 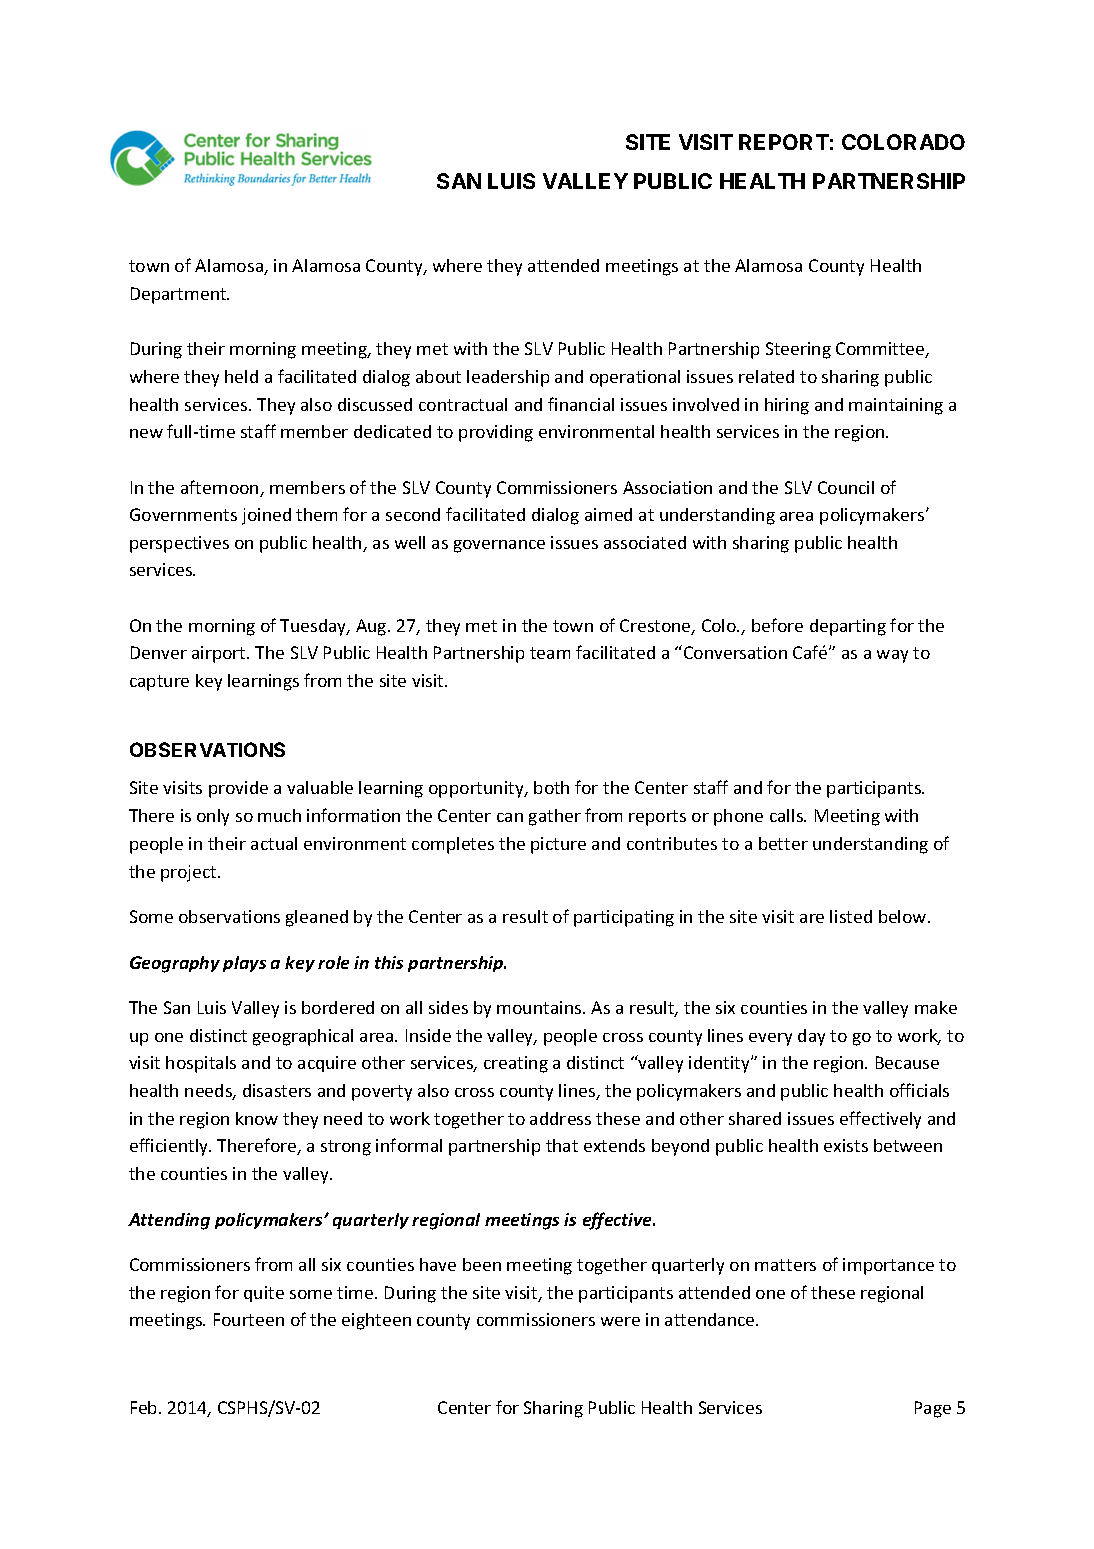 I want to click on Fourteen, so click(x=249, y=1319).
